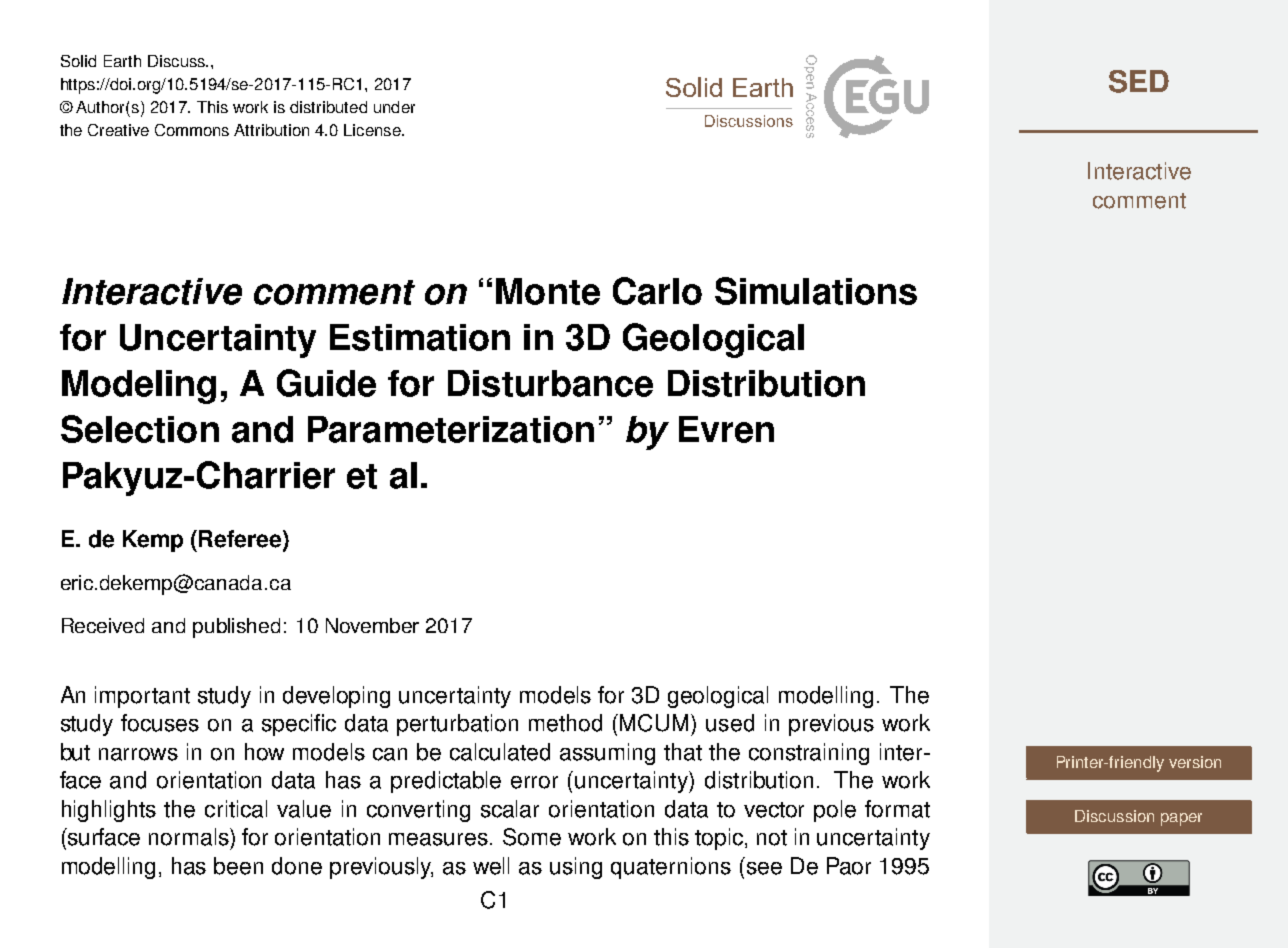 The width and height of the screenshot is (1288, 948). What do you see at coordinates (550, 383) in the screenshot?
I see `Disturbance` at bounding box center [550, 383].
